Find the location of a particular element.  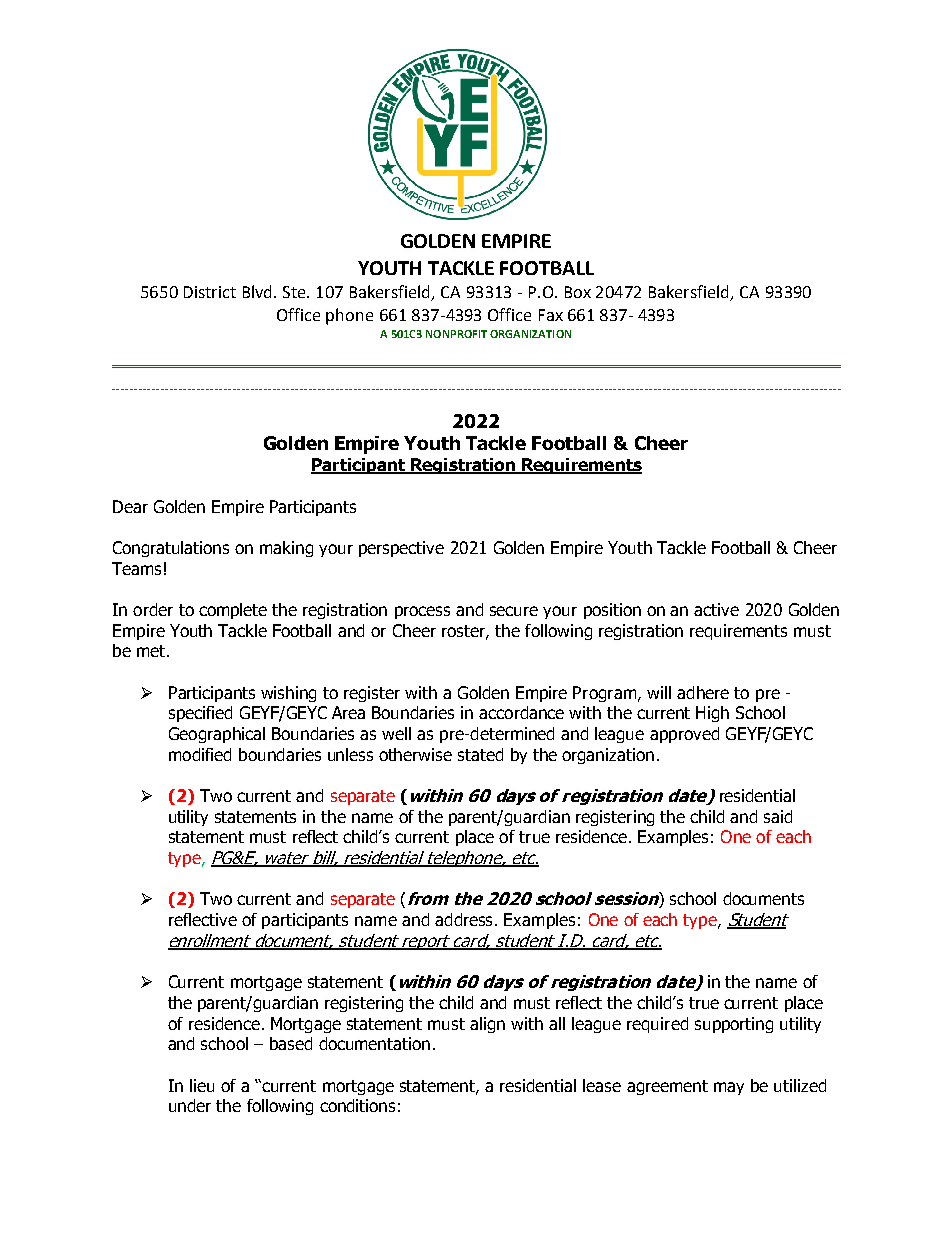

Box is located at coordinates (578, 292).
